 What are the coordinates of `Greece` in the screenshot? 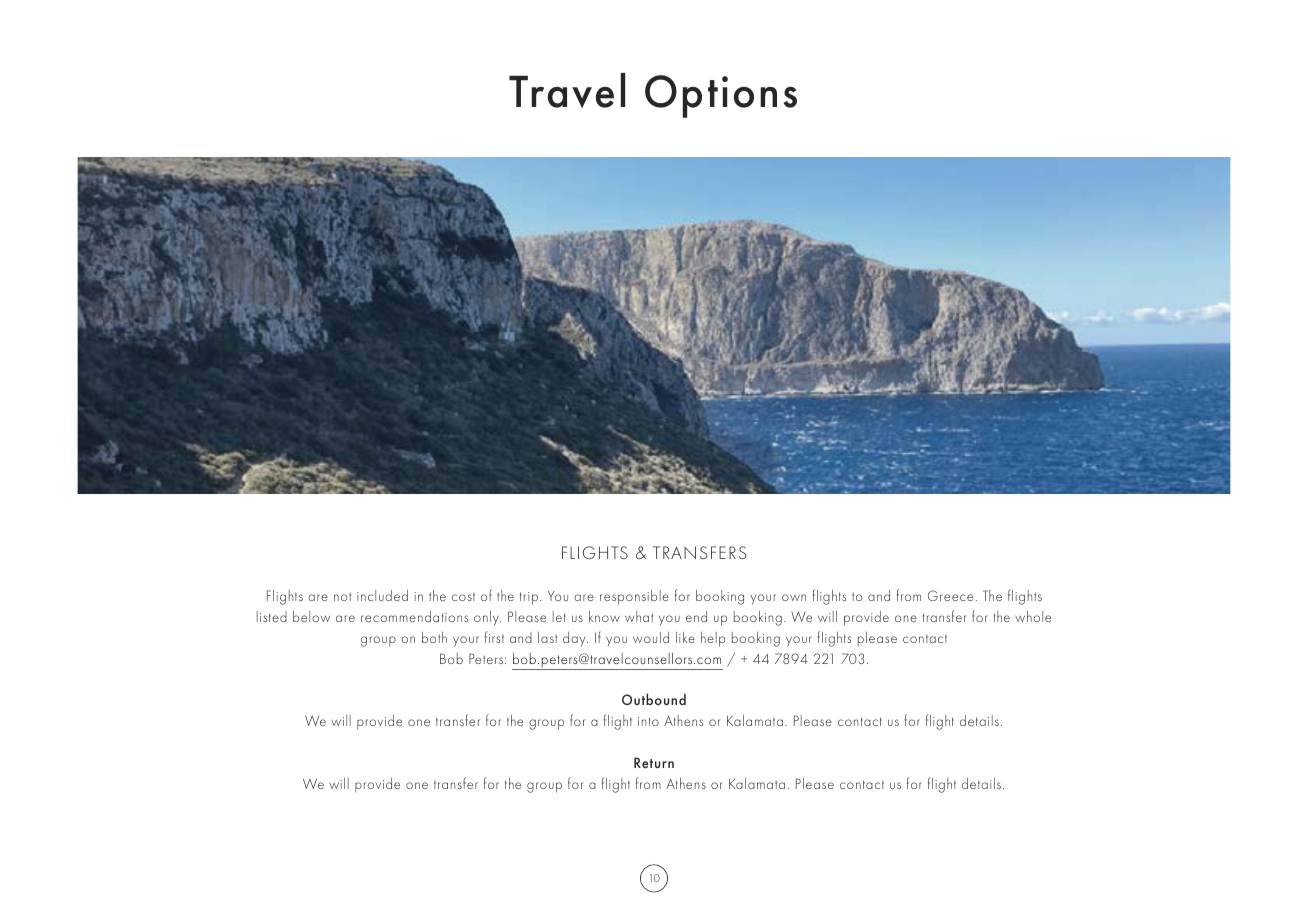 It's located at (950, 595).
